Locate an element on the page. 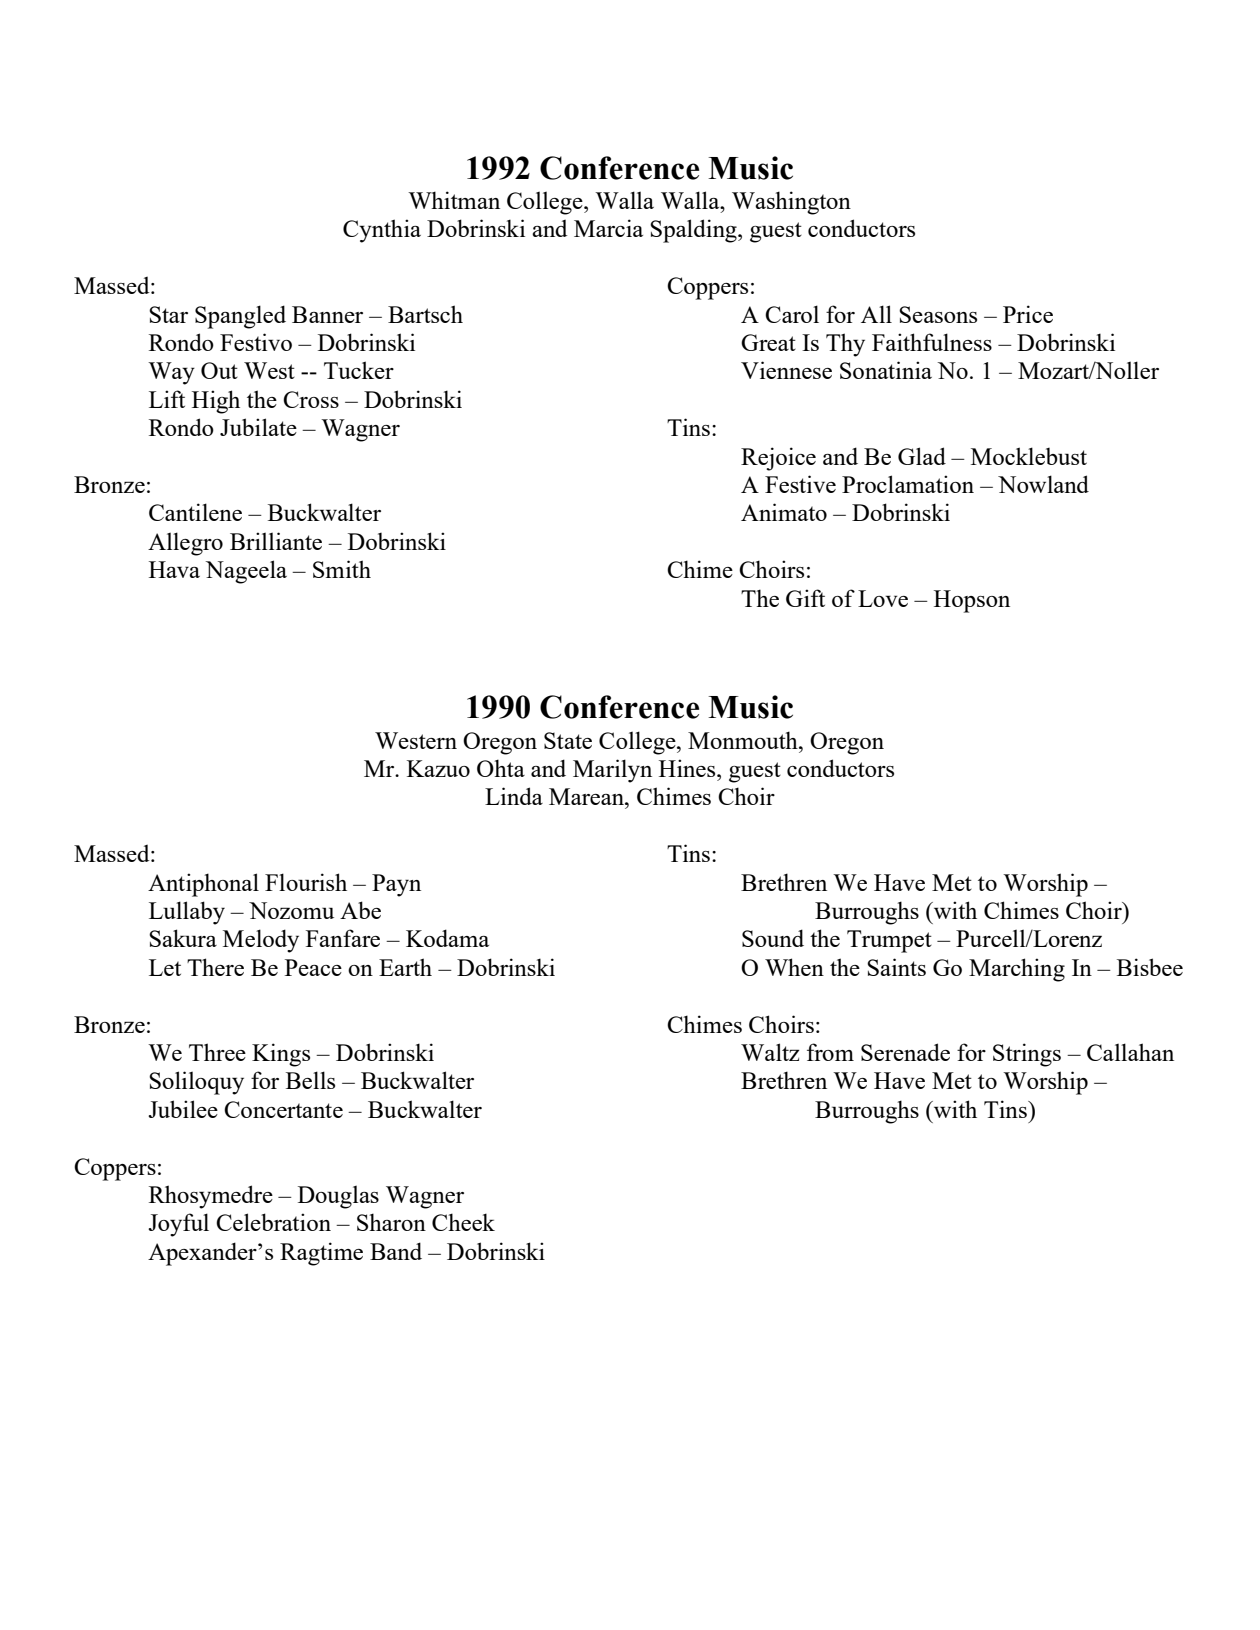 Image resolution: width=1260 pixels, height=1630 pixels. Hines is located at coordinates (688, 768).
